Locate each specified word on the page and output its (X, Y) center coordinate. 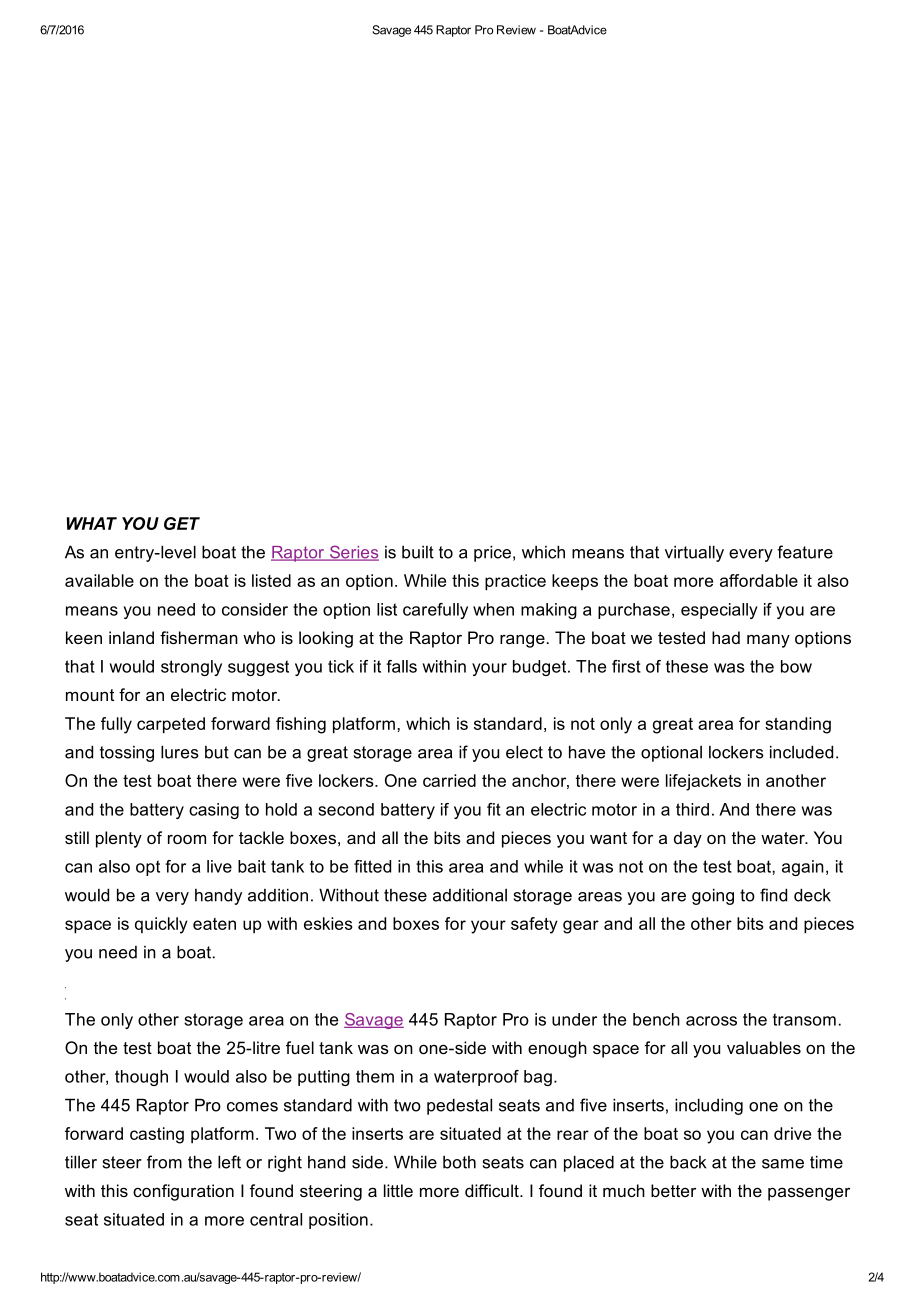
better (673, 1190)
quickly (161, 925)
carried (449, 780)
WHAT (92, 523)
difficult (493, 1190)
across (711, 1021)
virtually (694, 553)
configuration (183, 1192)
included (801, 752)
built (418, 552)
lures (180, 752)
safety (534, 925)
